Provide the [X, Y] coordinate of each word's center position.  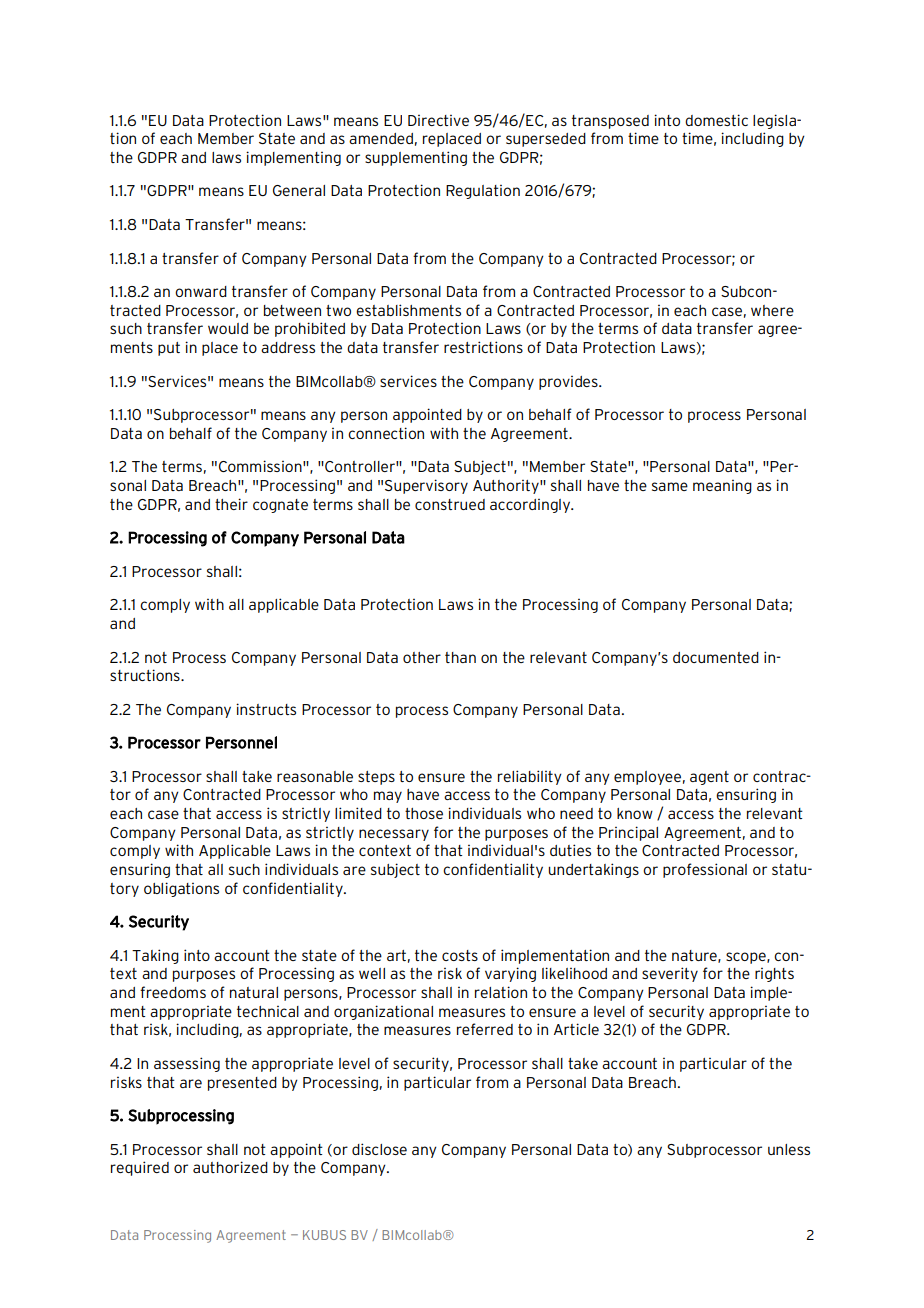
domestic [716, 120]
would [228, 328]
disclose [379, 1149]
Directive [438, 120]
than [460, 657]
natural [254, 992]
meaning [722, 487]
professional [705, 870]
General [299, 190]
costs [460, 955]
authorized [230, 1167]
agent [709, 778]
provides [569, 383]
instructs [266, 709]
